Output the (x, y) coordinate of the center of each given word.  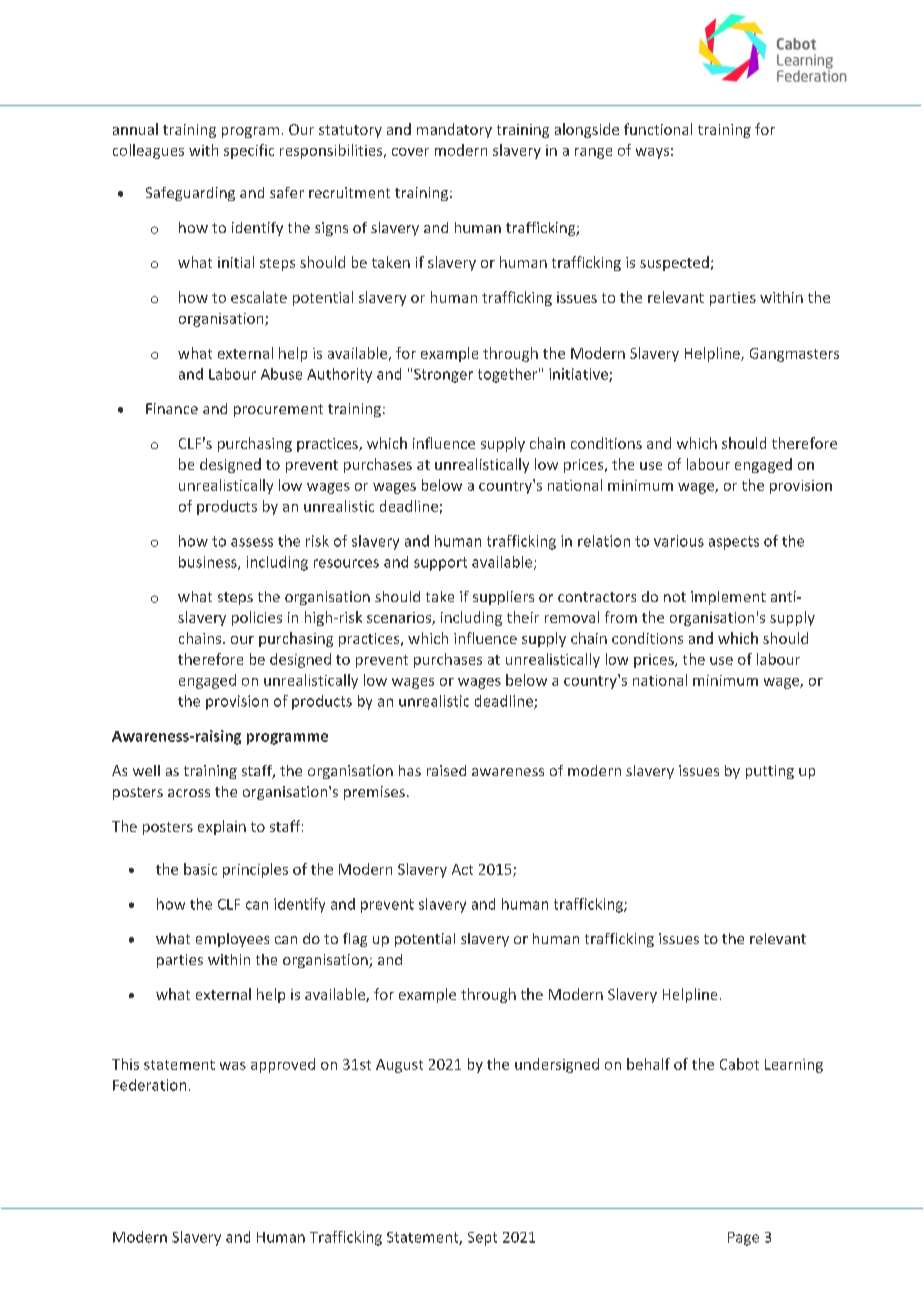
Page (743, 1239)
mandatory (454, 130)
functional (658, 129)
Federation (149, 1085)
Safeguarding (190, 194)
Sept (482, 1239)
